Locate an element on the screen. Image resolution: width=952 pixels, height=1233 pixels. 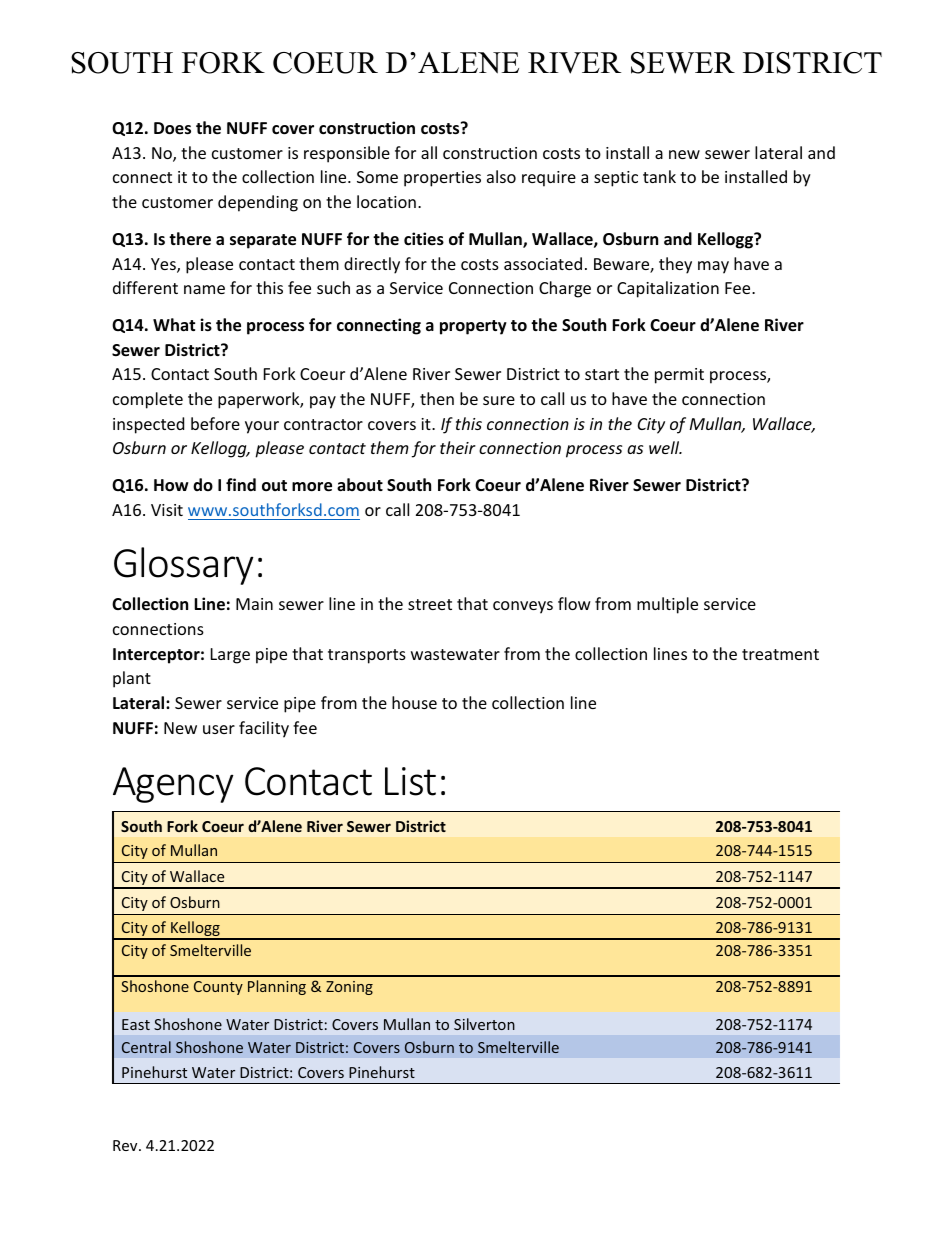
Does is located at coordinates (172, 128).
